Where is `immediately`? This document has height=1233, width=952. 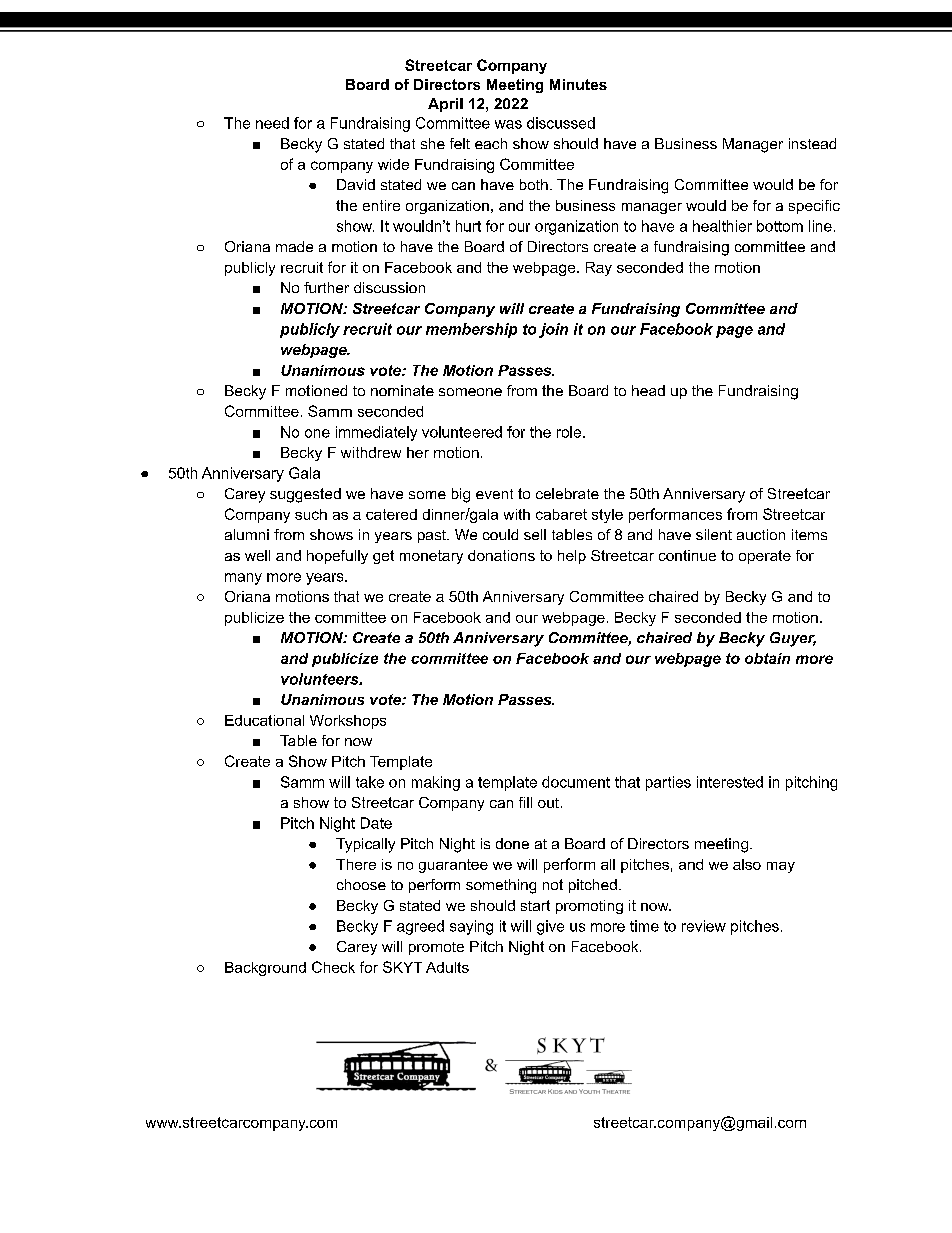 immediately is located at coordinates (376, 433).
